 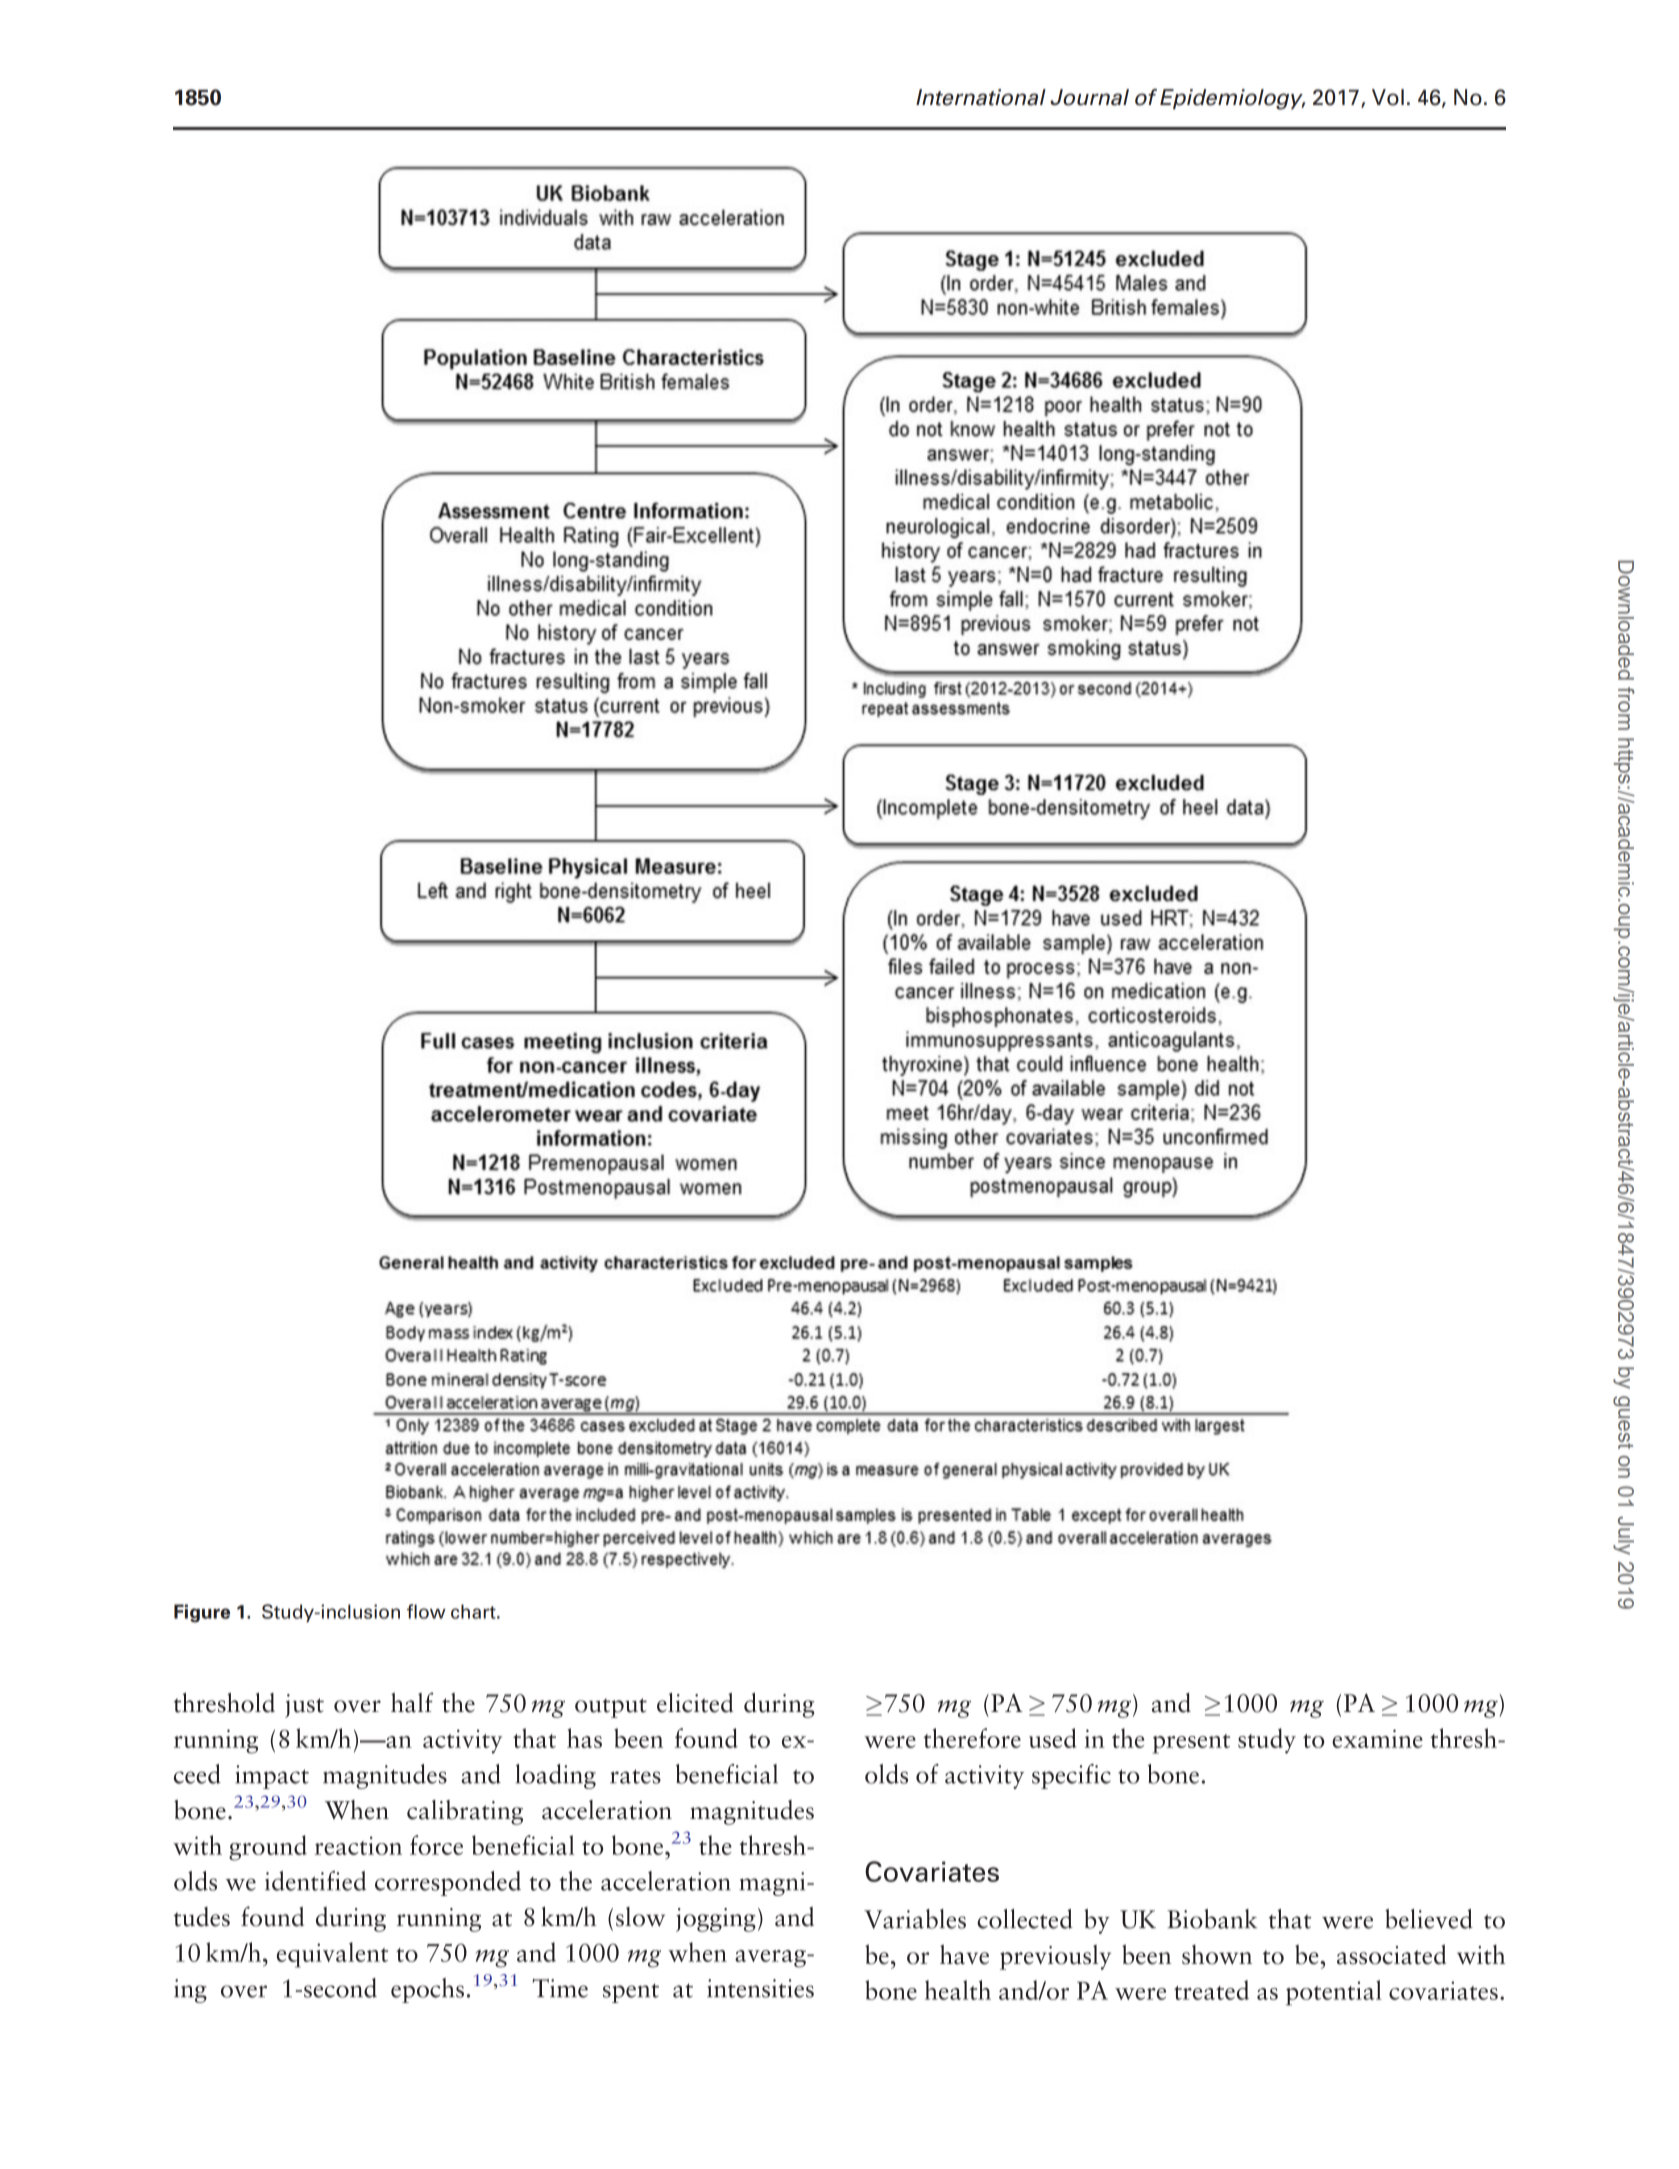 What do you see at coordinates (1191, 1744) in the screenshot?
I see `present` at bounding box center [1191, 1744].
